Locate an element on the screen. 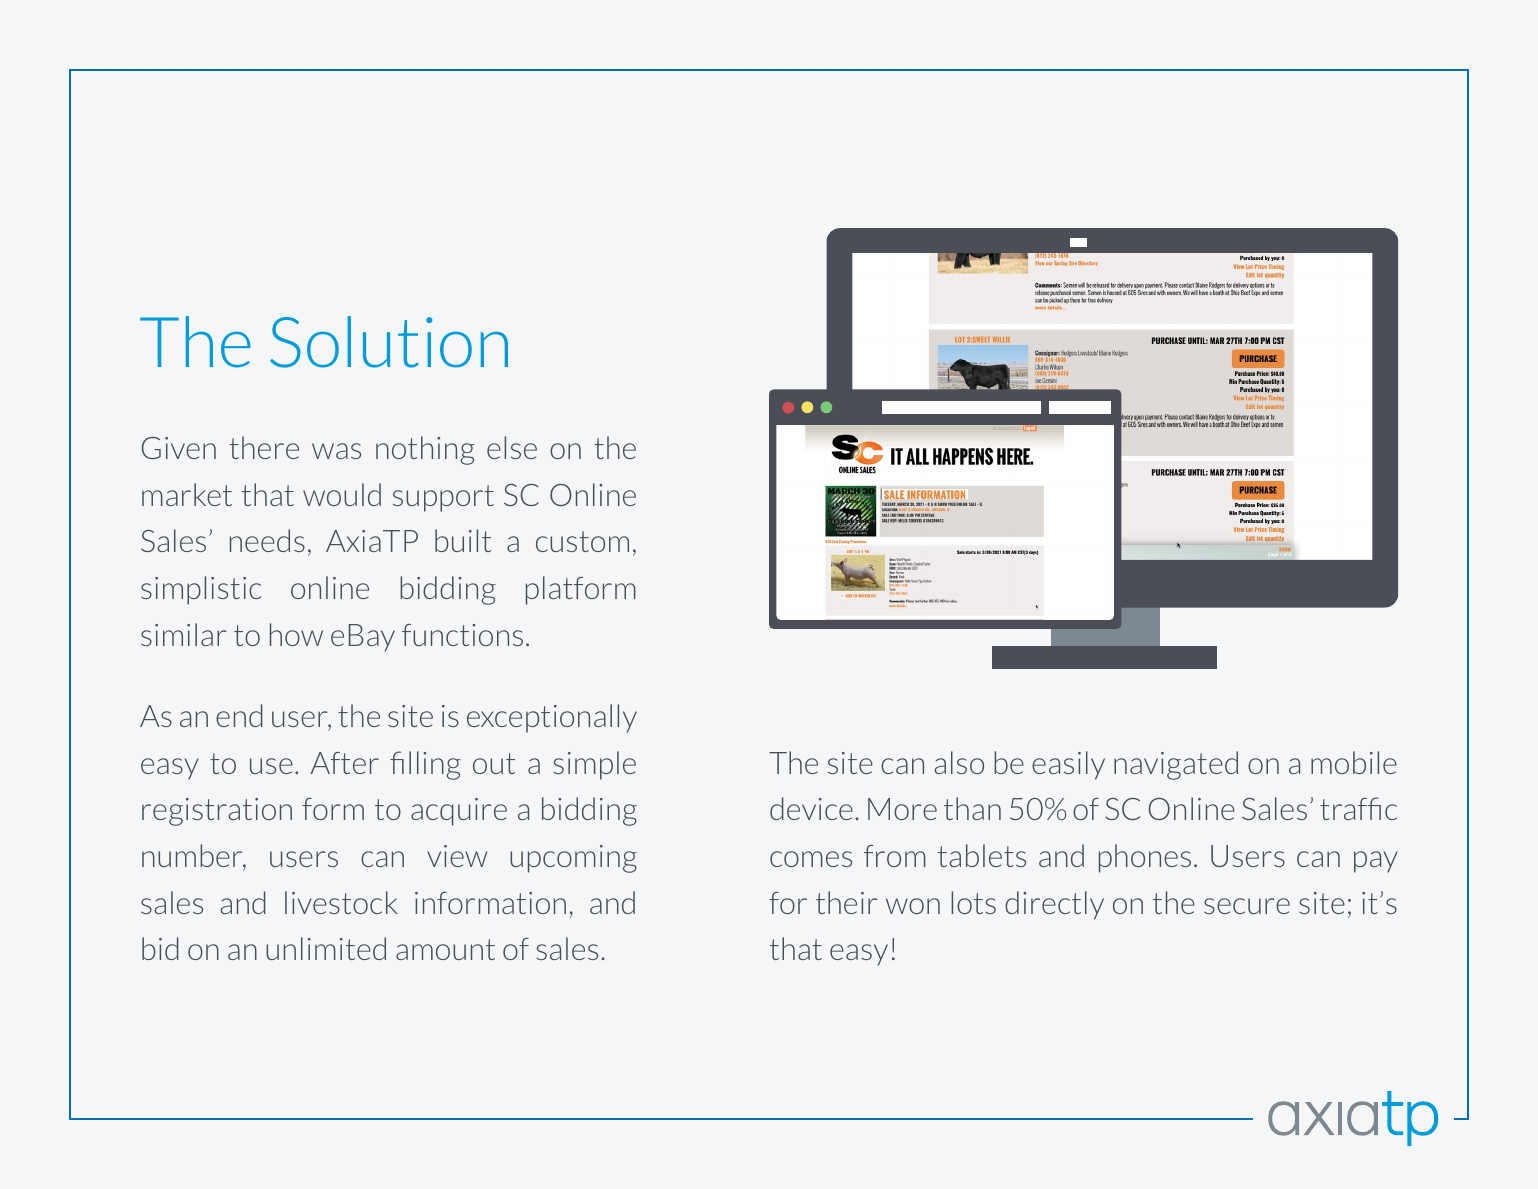  their is located at coordinates (846, 902).
